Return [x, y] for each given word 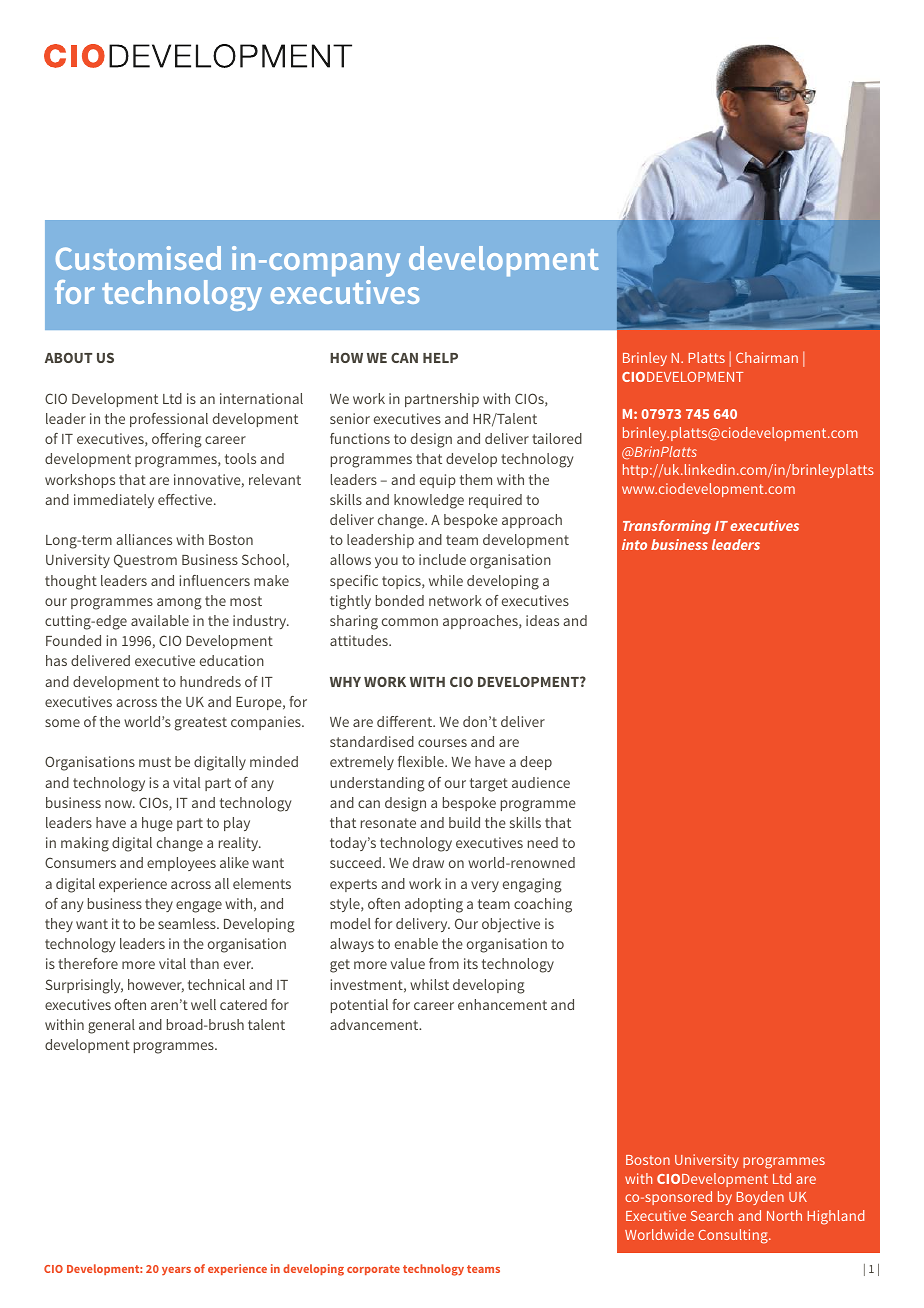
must [155, 762]
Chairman [767, 357]
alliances [144, 539]
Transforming [667, 527]
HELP [440, 358]
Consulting [734, 1236]
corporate [373, 1270]
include [442, 559]
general [111, 1026]
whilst [429, 984]
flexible [422, 761]
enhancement [502, 1004]
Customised [138, 258]
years [176, 1271]
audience [541, 782]
